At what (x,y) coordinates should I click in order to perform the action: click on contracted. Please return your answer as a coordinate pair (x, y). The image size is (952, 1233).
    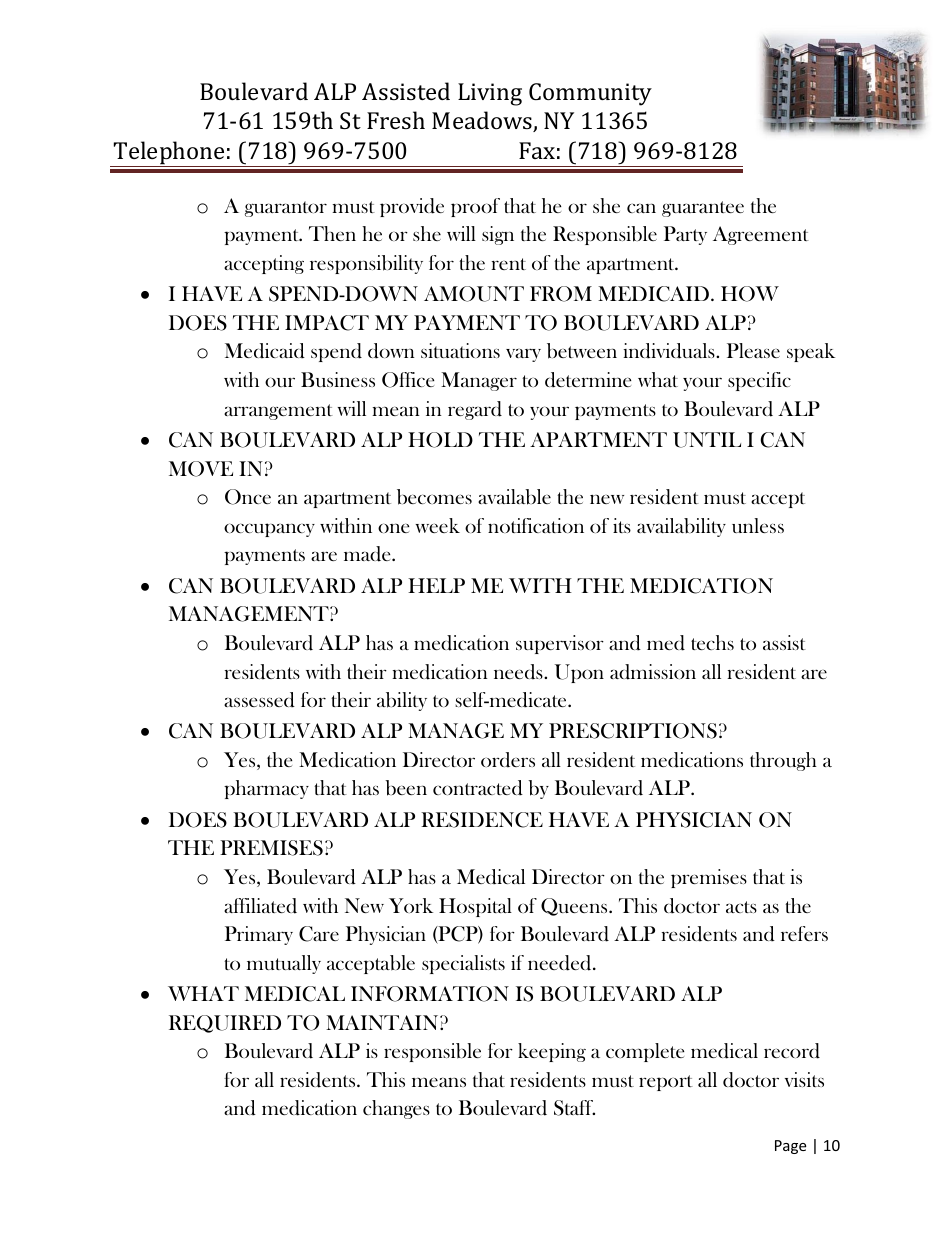
    Looking at the image, I should click on (478, 788).
